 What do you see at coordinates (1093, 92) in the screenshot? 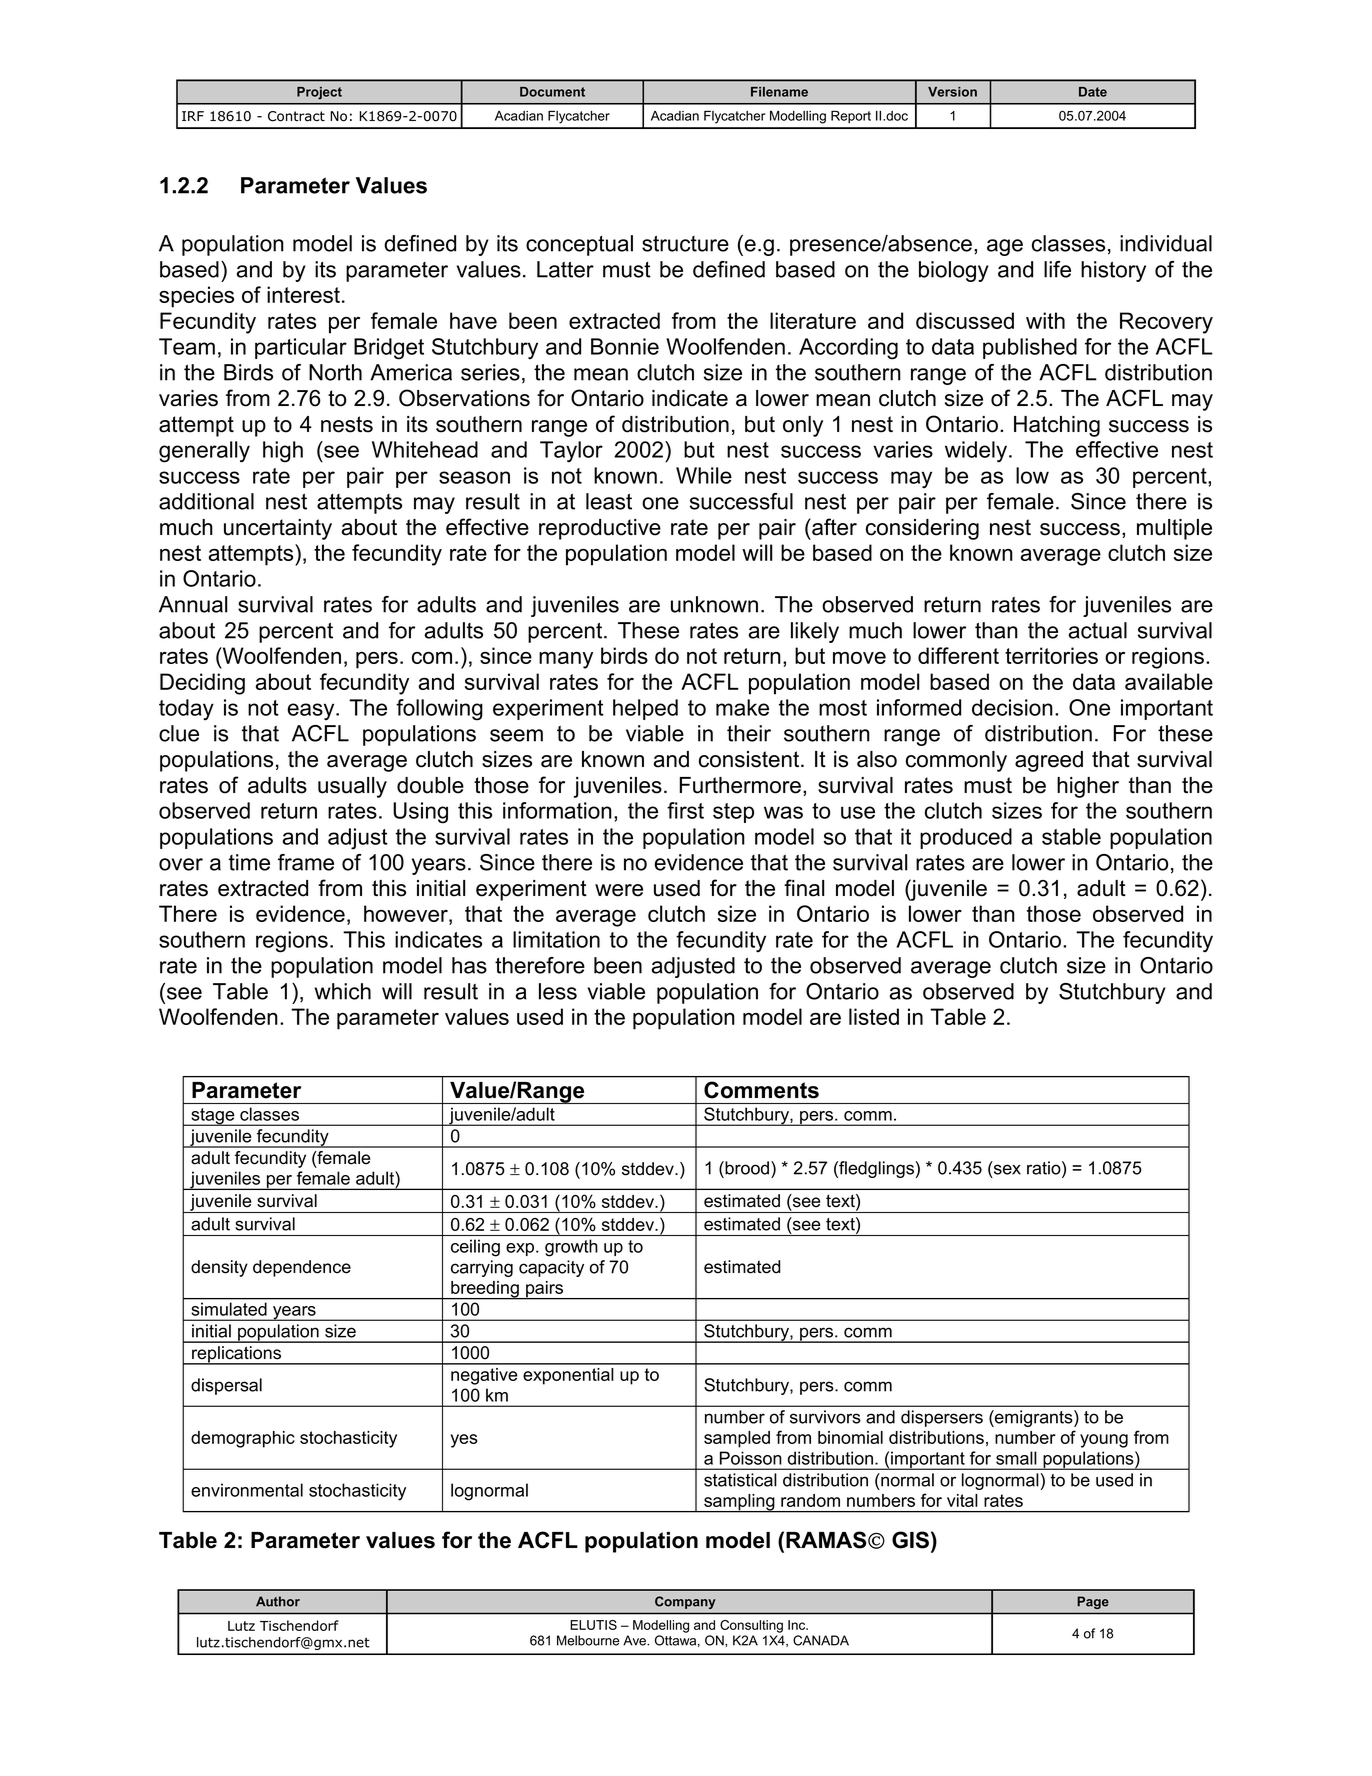
I see `Date` at bounding box center [1093, 92].
